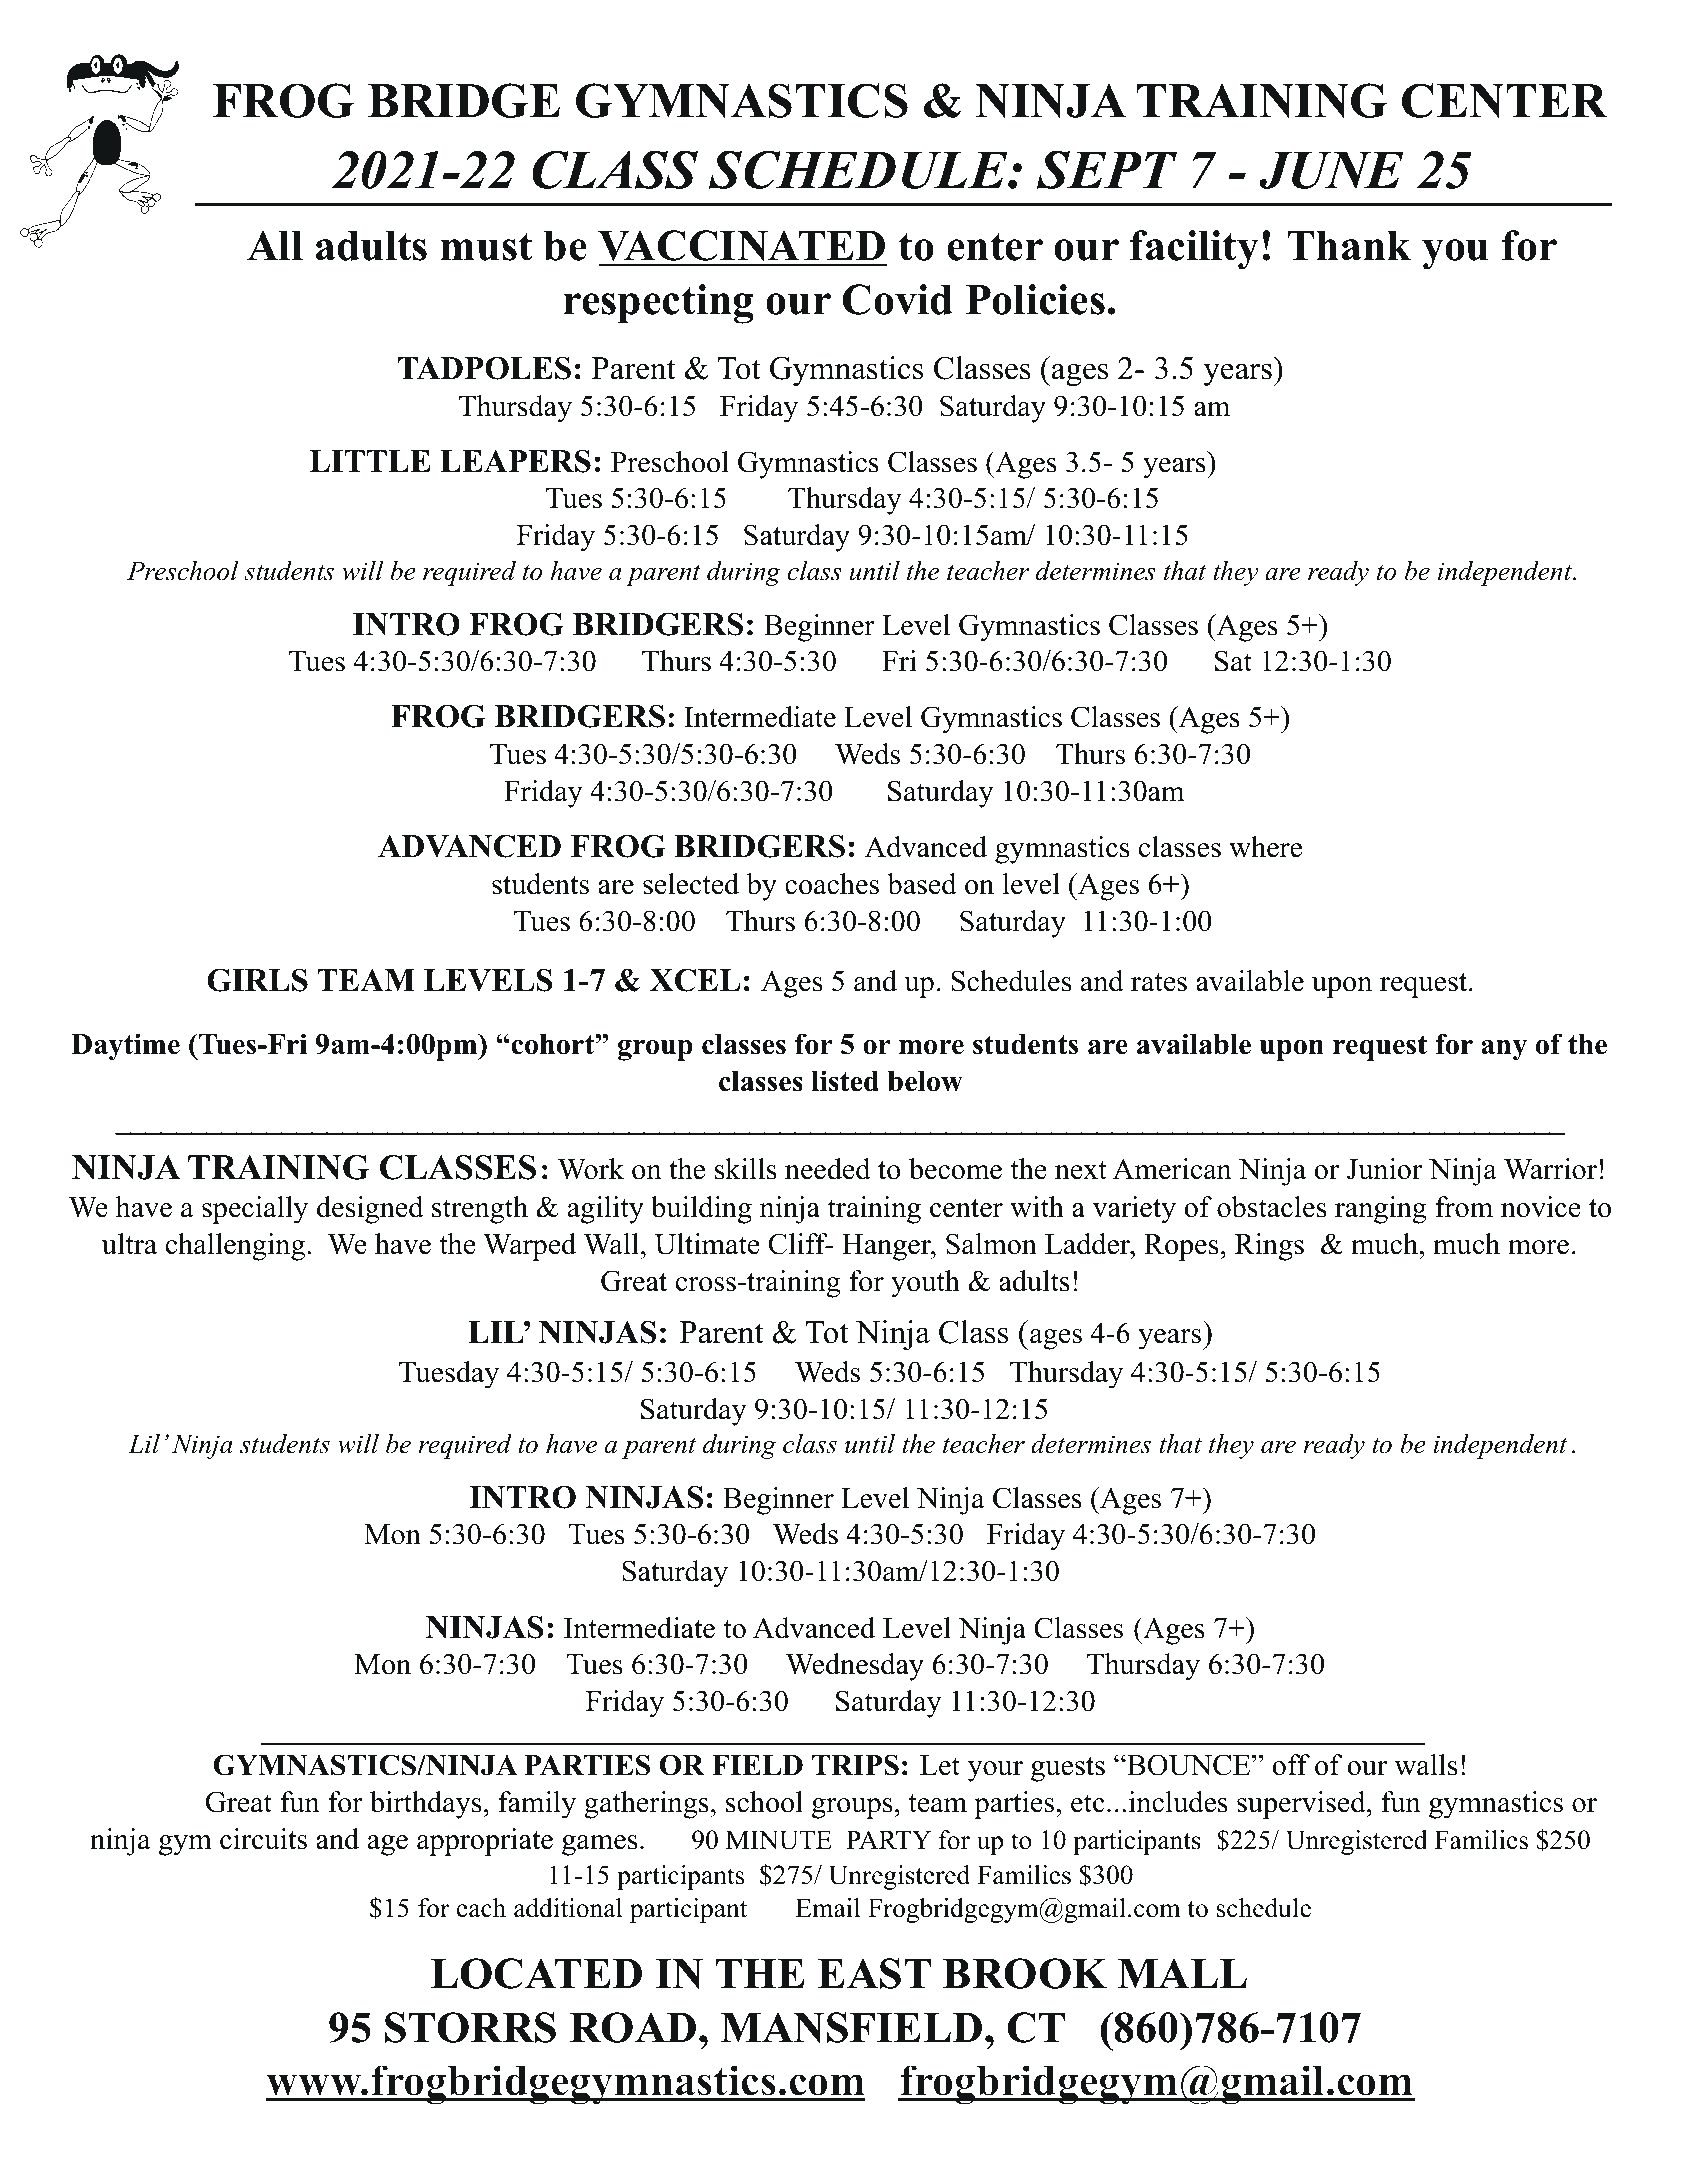 The height and width of the document is (2175, 1681). What do you see at coordinates (1381, 1210) in the document?
I see `ranging` at bounding box center [1381, 1210].
